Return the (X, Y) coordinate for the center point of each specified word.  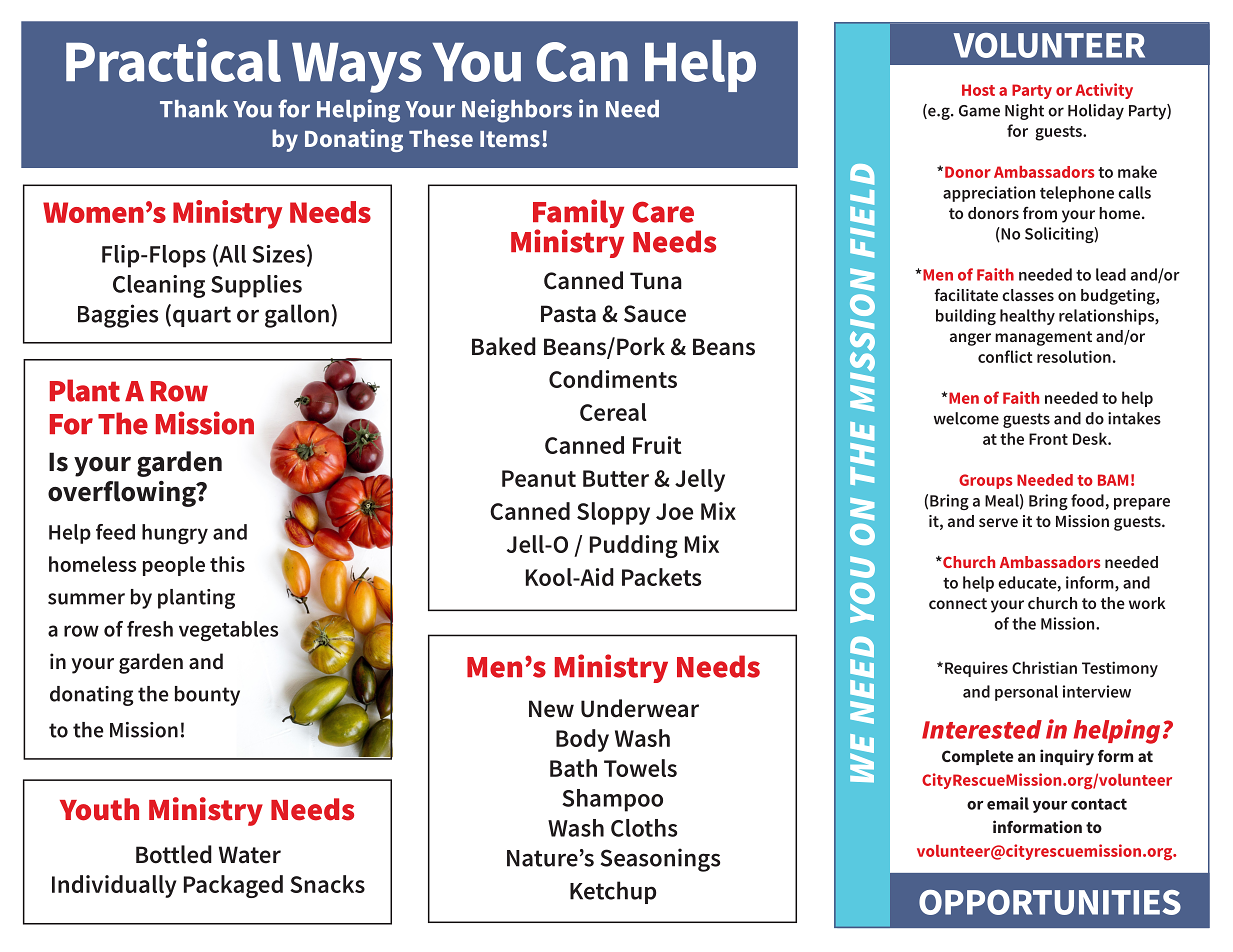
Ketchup (613, 892)
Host (978, 90)
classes (1028, 295)
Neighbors (517, 111)
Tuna (656, 281)
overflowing (123, 494)
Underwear (640, 708)
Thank (194, 109)
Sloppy (613, 513)
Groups (985, 481)
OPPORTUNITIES (1050, 902)
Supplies (256, 286)
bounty (207, 696)
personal (1026, 693)
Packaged (233, 886)
